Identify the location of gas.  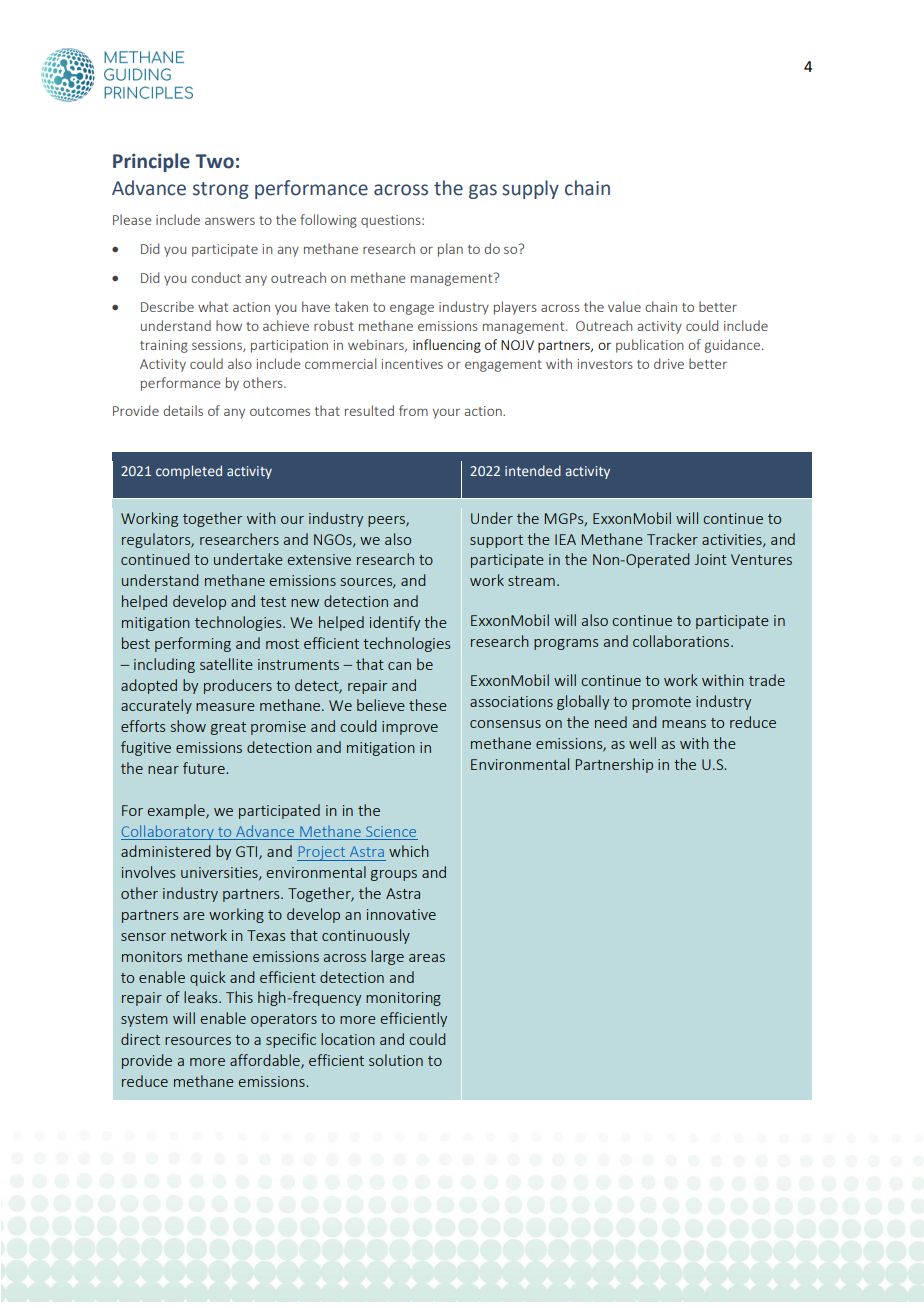
(483, 191).
